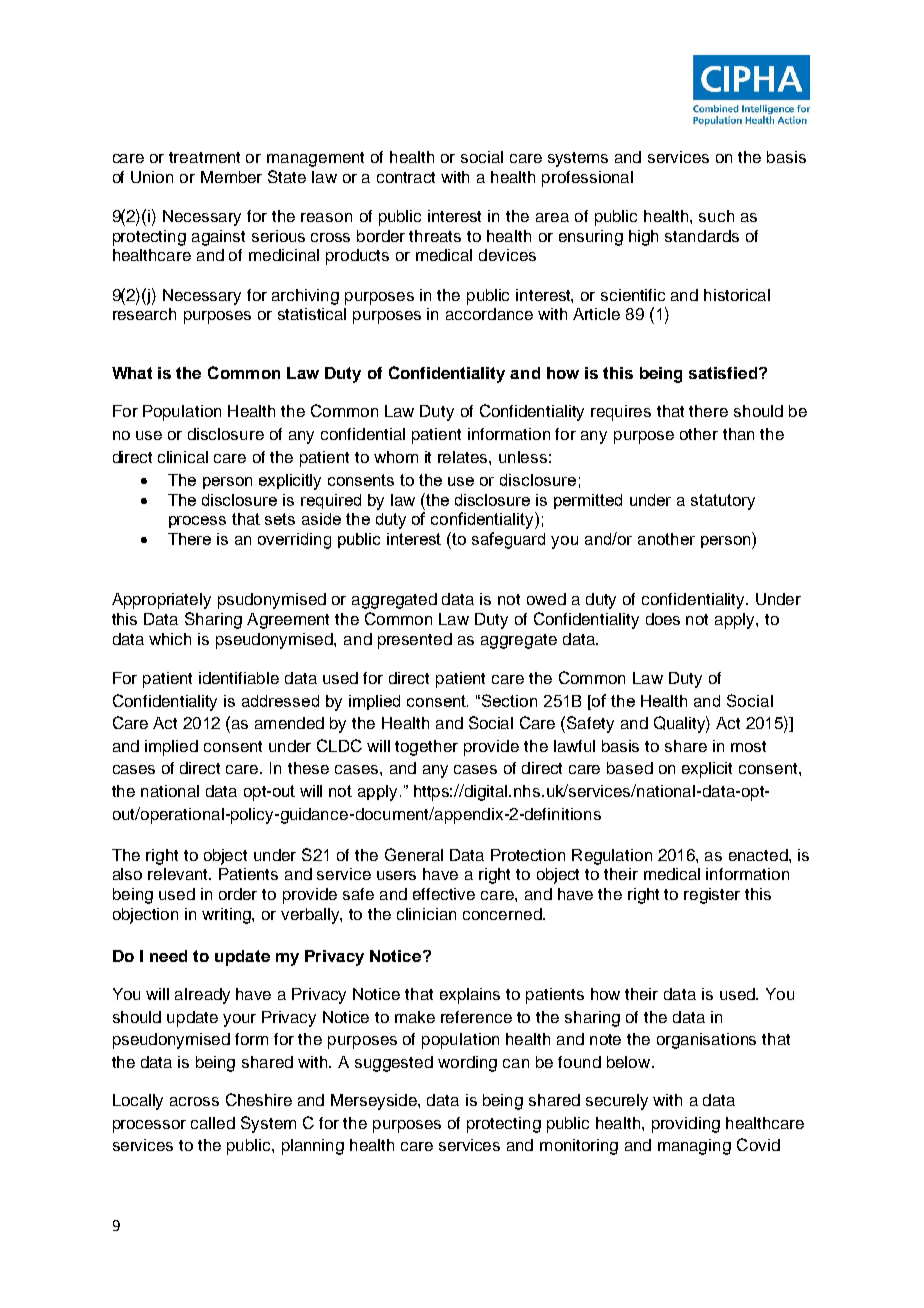 Image resolution: width=924 pixels, height=1308 pixels. I want to click on such, so click(716, 216).
